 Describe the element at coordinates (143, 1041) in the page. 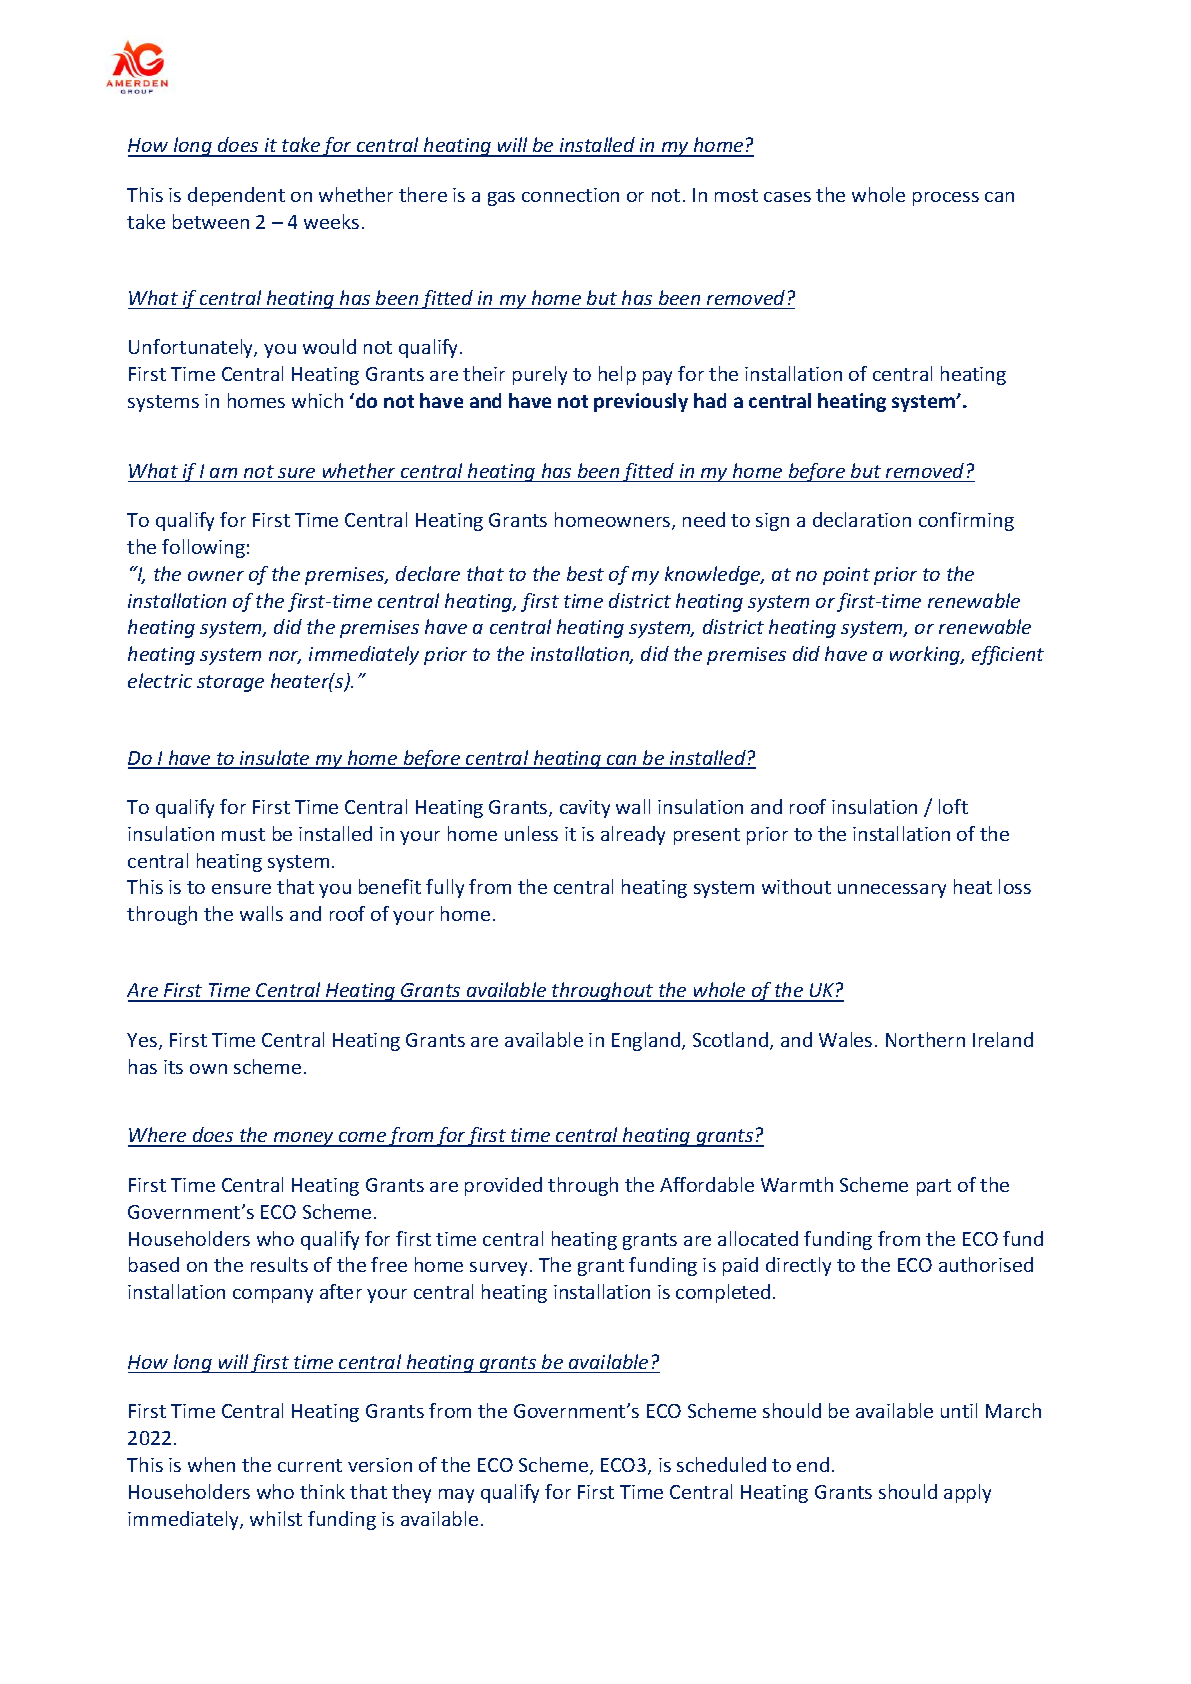

I see `Yes` at that location.
